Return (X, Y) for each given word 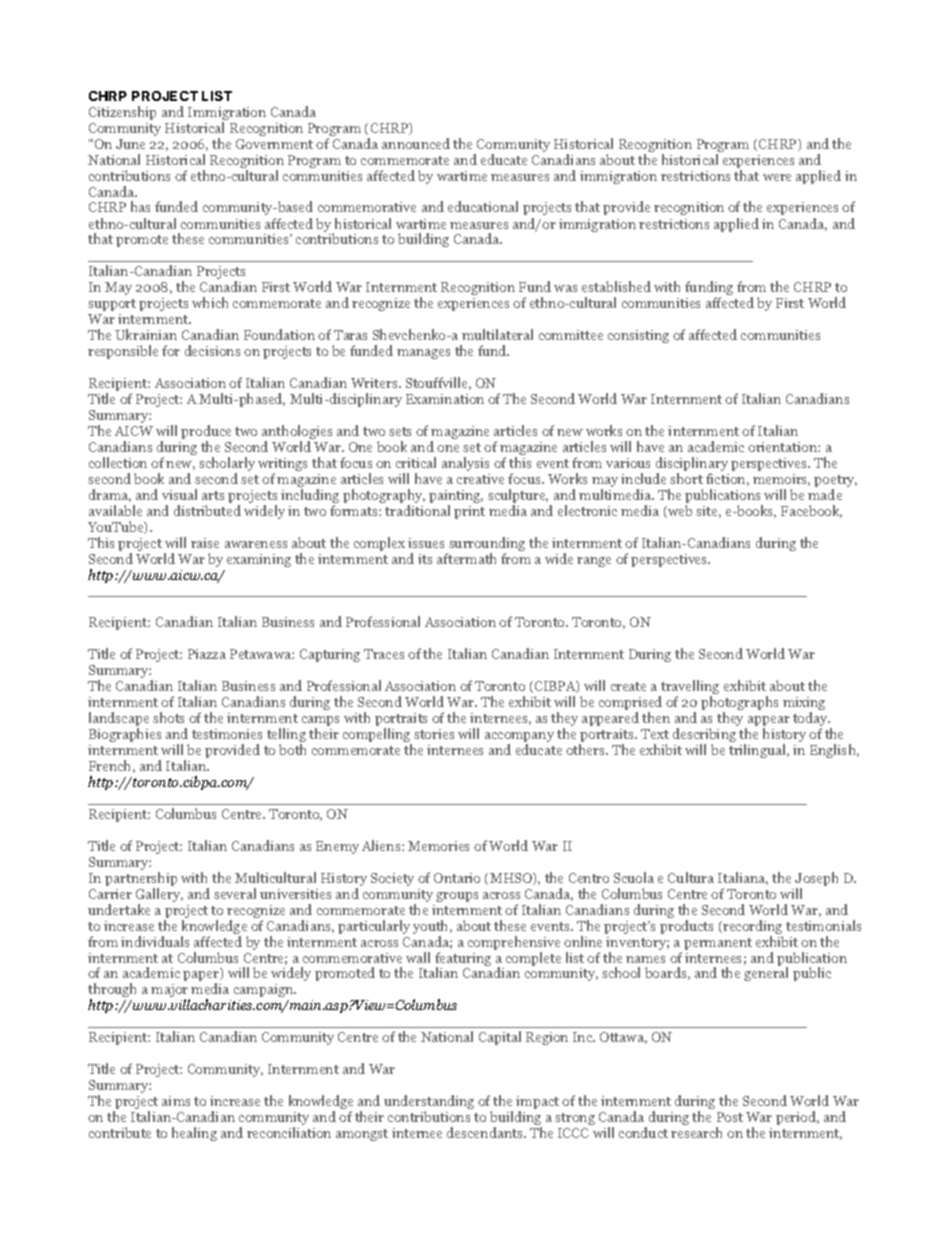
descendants (486, 1132)
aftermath (466, 558)
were (777, 177)
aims (176, 1101)
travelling (689, 688)
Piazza (207, 654)
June (130, 144)
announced (416, 143)
